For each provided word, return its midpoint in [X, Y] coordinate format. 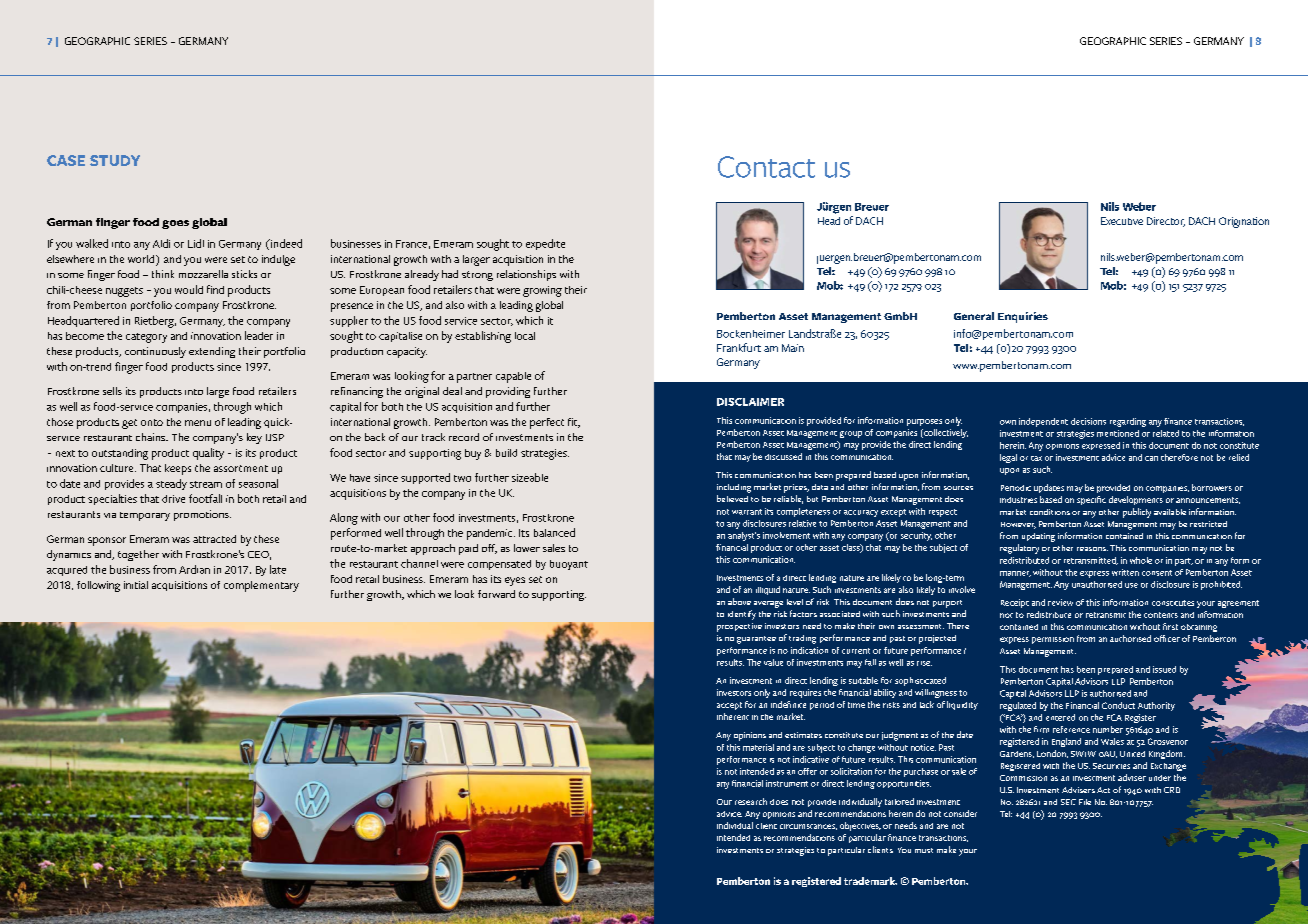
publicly [1137, 513]
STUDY [115, 160]
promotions [202, 515]
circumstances [808, 827]
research [751, 801]
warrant [747, 512]
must [924, 850]
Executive [1122, 221]
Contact [766, 167]
